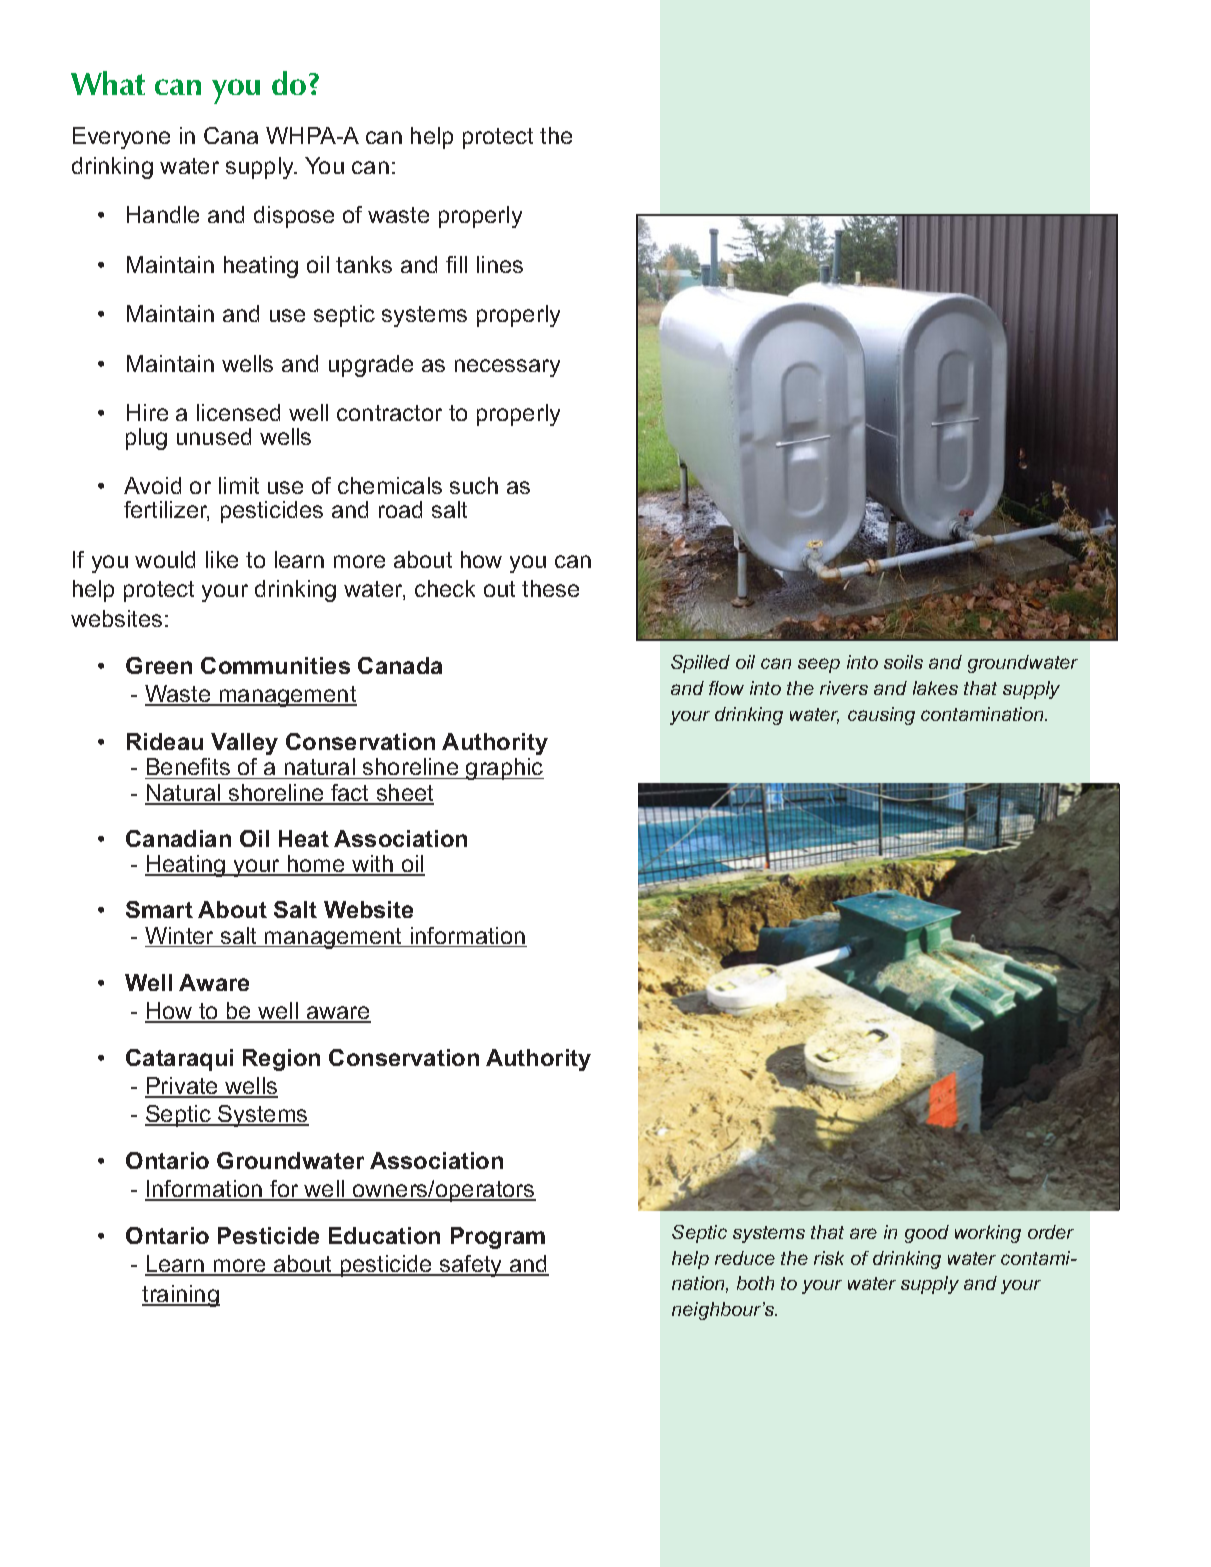  I want to click on Everyone, so click(121, 138).
